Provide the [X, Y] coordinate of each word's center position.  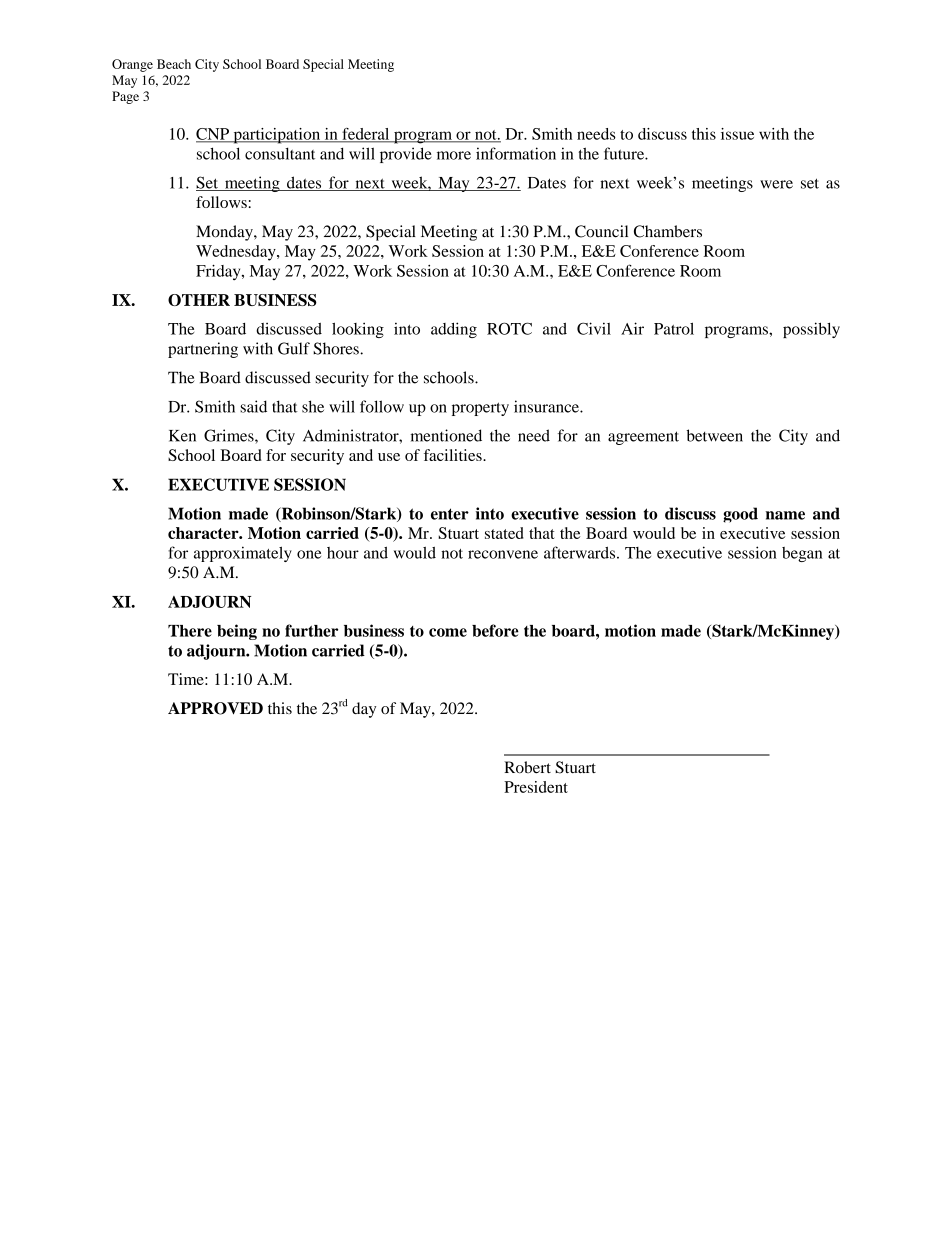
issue [737, 134]
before [495, 630]
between [715, 435]
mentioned [446, 435]
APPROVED [215, 708]
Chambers [668, 231]
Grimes [230, 435]
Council [601, 231]
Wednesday [237, 253]
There [190, 631]
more [454, 155]
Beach [174, 64]
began [802, 554]
